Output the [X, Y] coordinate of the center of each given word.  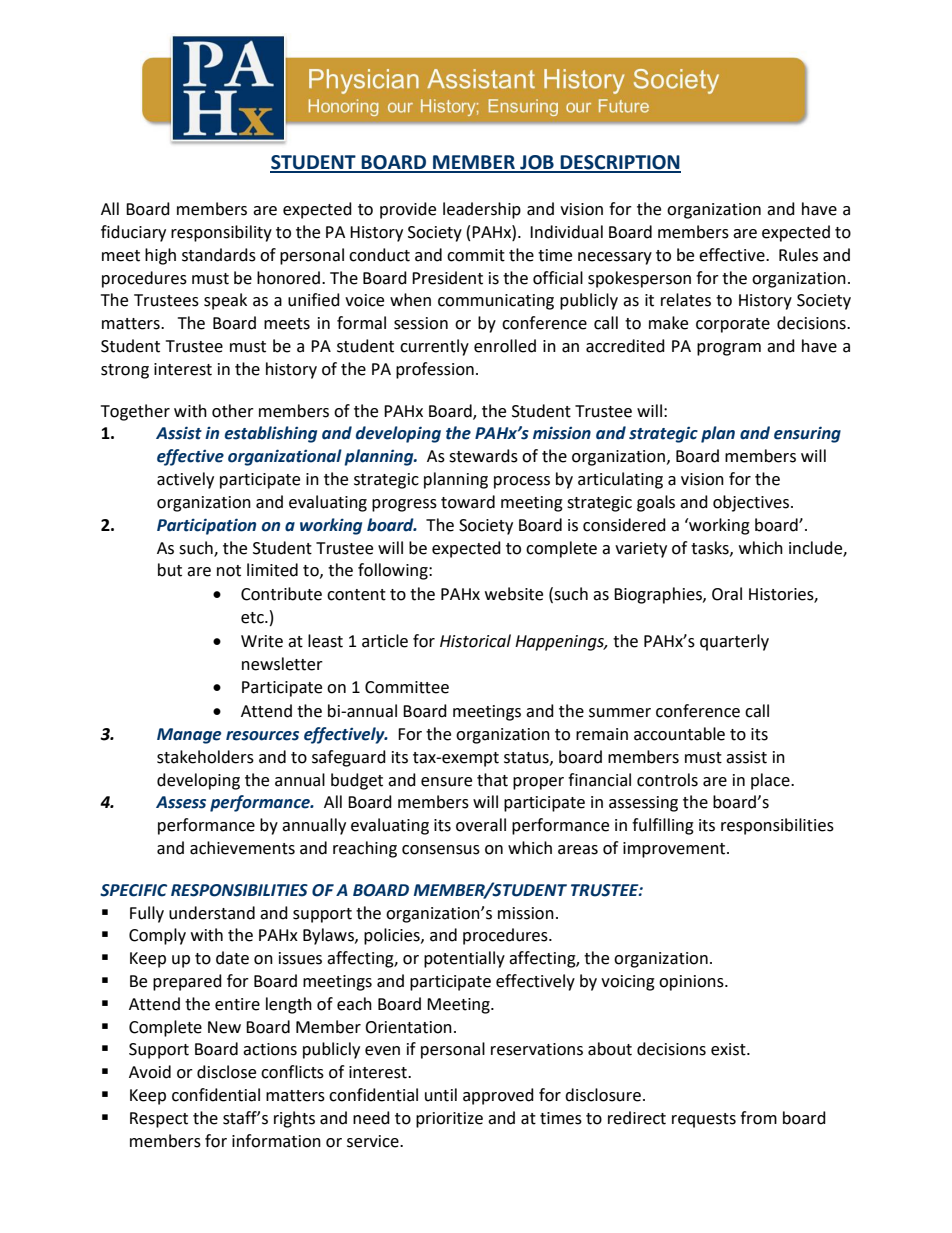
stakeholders [205, 757]
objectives [752, 503]
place [771, 781]
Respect [159, 1120]
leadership [482, 210]
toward [468, 502]
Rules [798, 255]
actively [185, 480]
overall [481, 825]
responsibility [221, 233]
